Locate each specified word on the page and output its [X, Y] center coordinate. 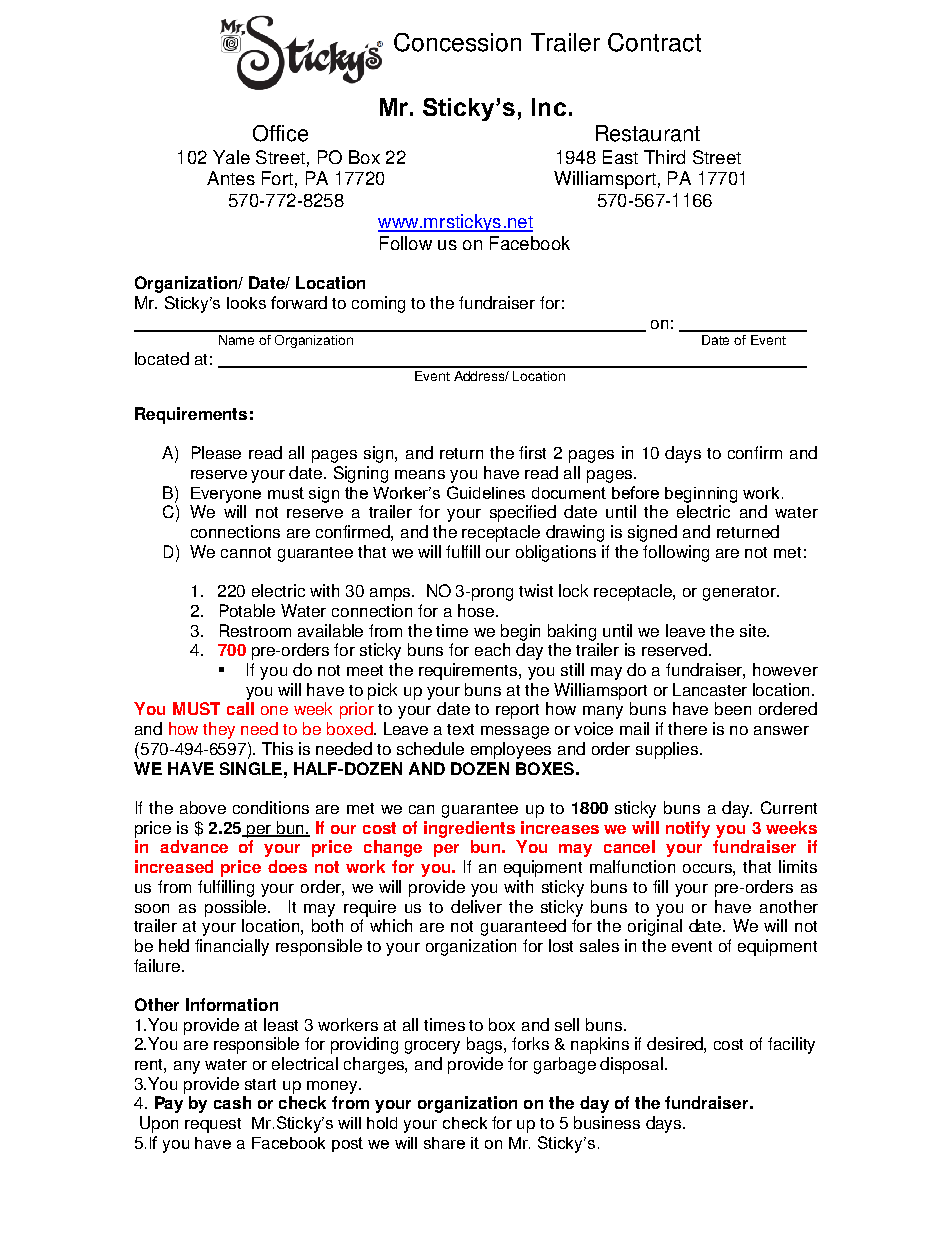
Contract [654, 42]
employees [511, 750]
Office [280, 133]
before [635, 492]
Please [216, 452]
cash [232, 1102]
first [532, 452]
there [687, 728]
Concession [457, 42]
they [219, 730]
